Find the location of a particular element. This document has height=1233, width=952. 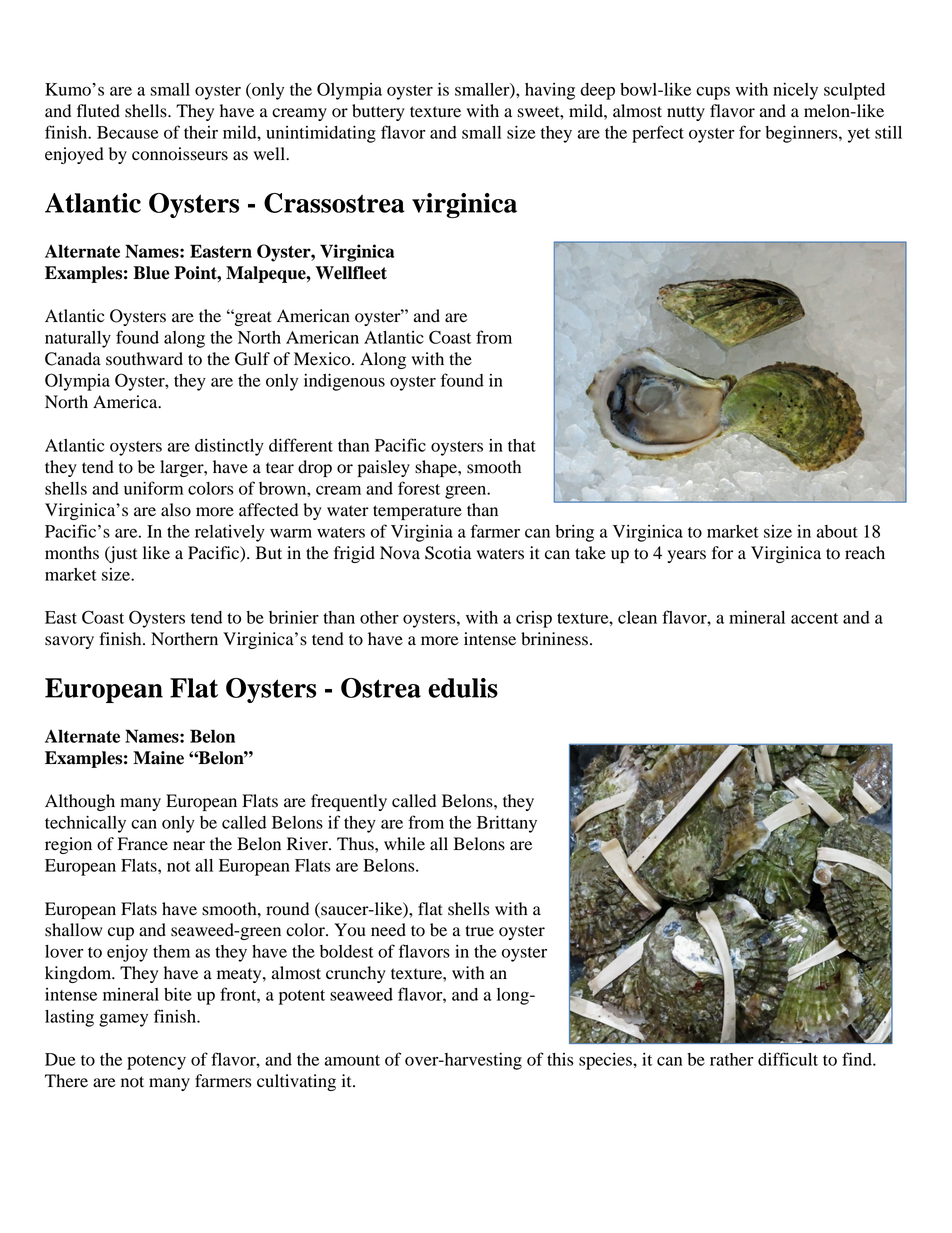

months is located at coordinates (72, 553).
